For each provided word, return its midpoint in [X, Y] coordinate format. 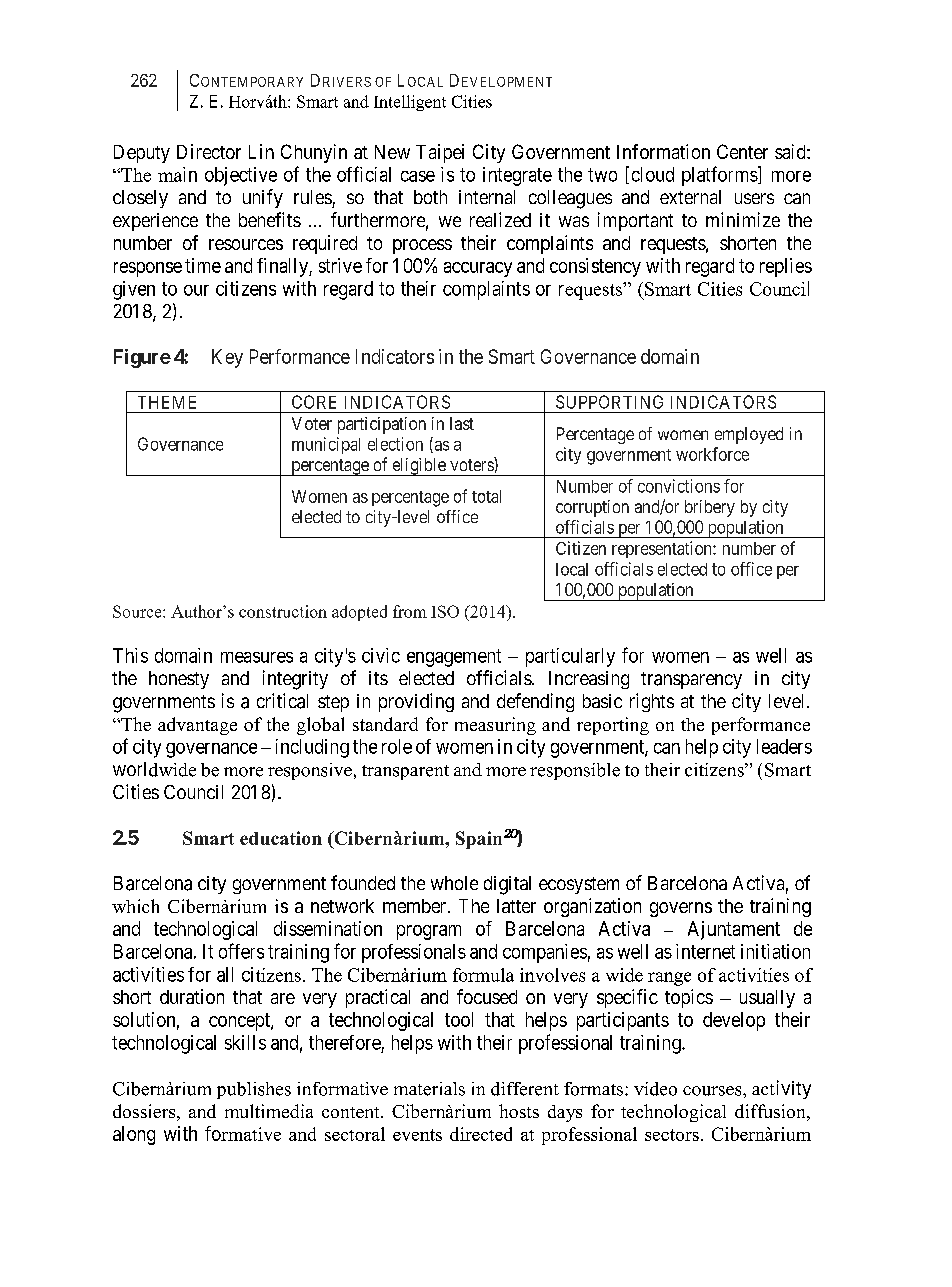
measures [257, 657]
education [281, 838]
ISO [445, 611]
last [462, 423]
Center [742, 151]
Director [209, 151]
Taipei [440, 153]
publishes [254, 1090]
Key [227, 358]
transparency [691, 680]
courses [713, 1091]
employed [749, 435]
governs [681, 909]
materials [429, 1089]
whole [454, 883]
